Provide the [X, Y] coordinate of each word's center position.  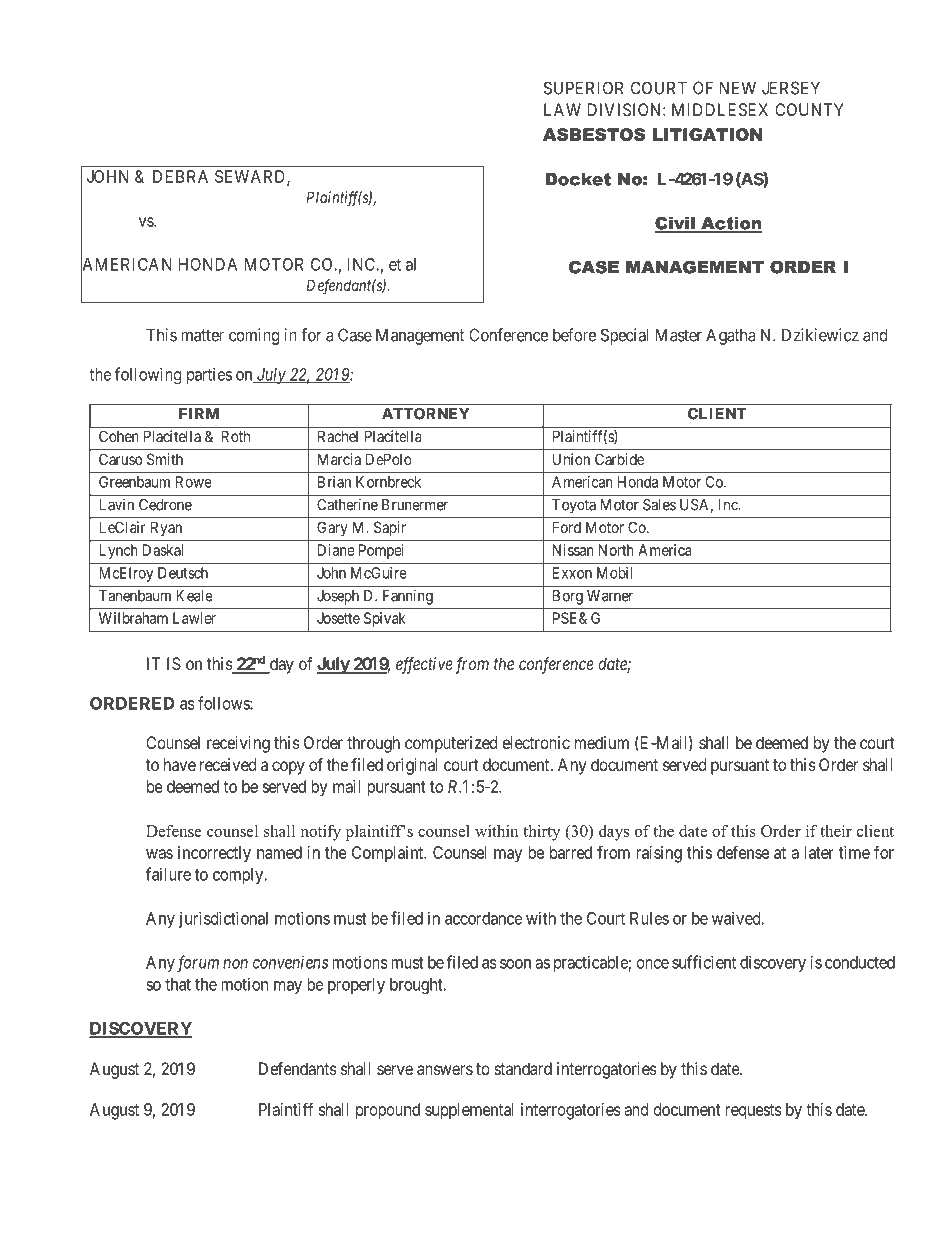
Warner [610, 596]
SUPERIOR [584, 88]
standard [523, 1068]
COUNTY [809, 109]
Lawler [194, 618]
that [178, 984]
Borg [568, 597]
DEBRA [180, 176]
